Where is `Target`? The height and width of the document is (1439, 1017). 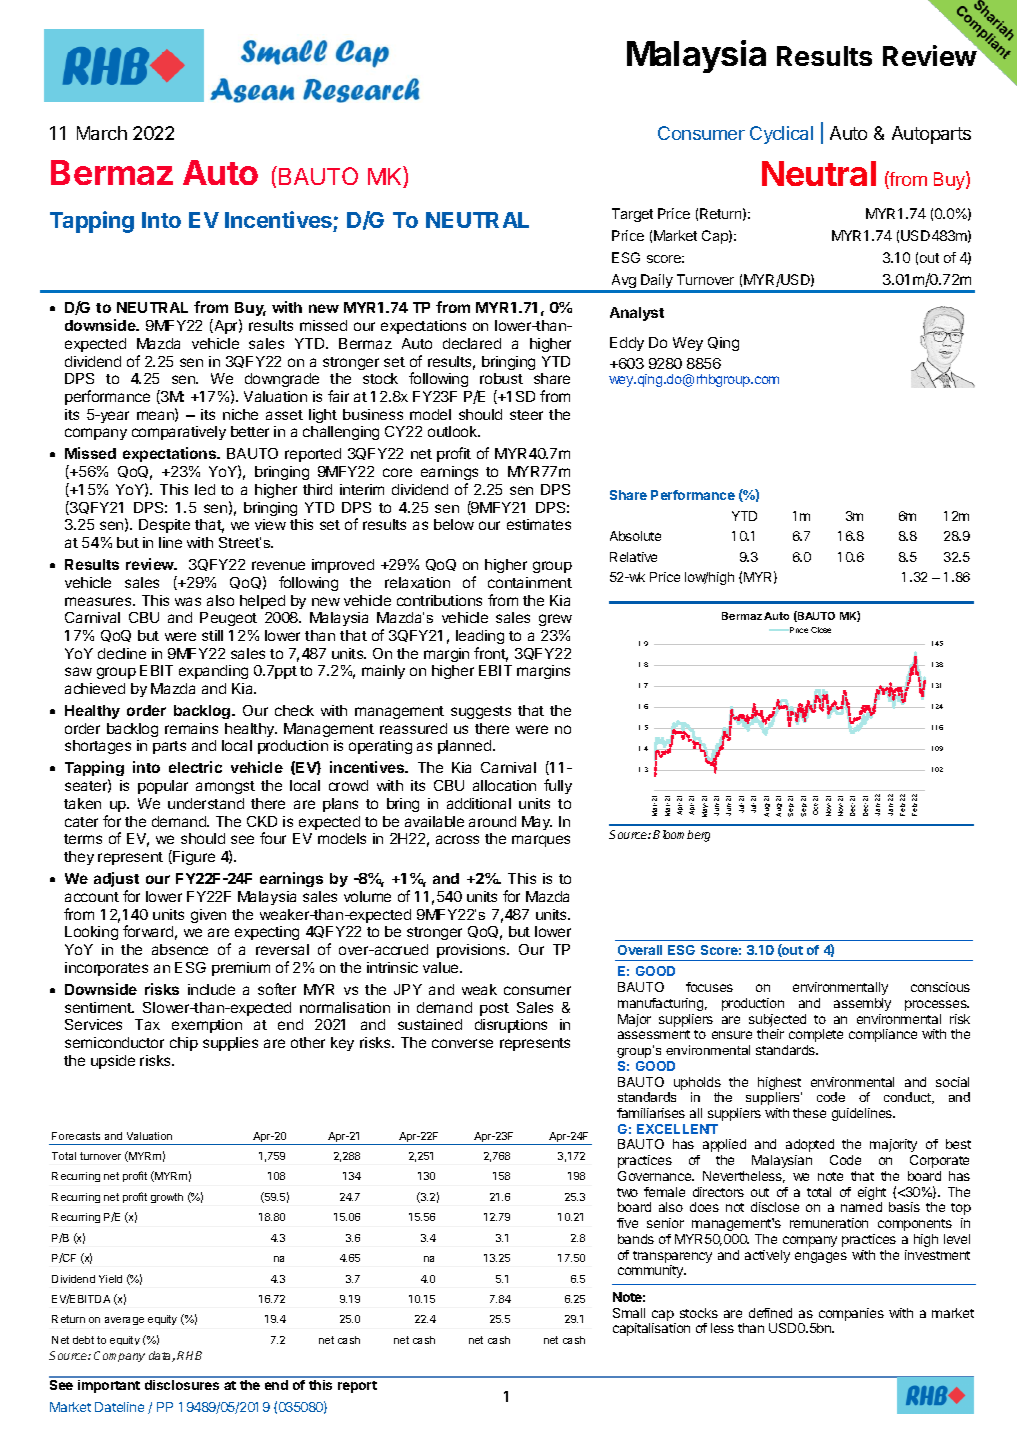 Target is located at coordinates (632, 215).
